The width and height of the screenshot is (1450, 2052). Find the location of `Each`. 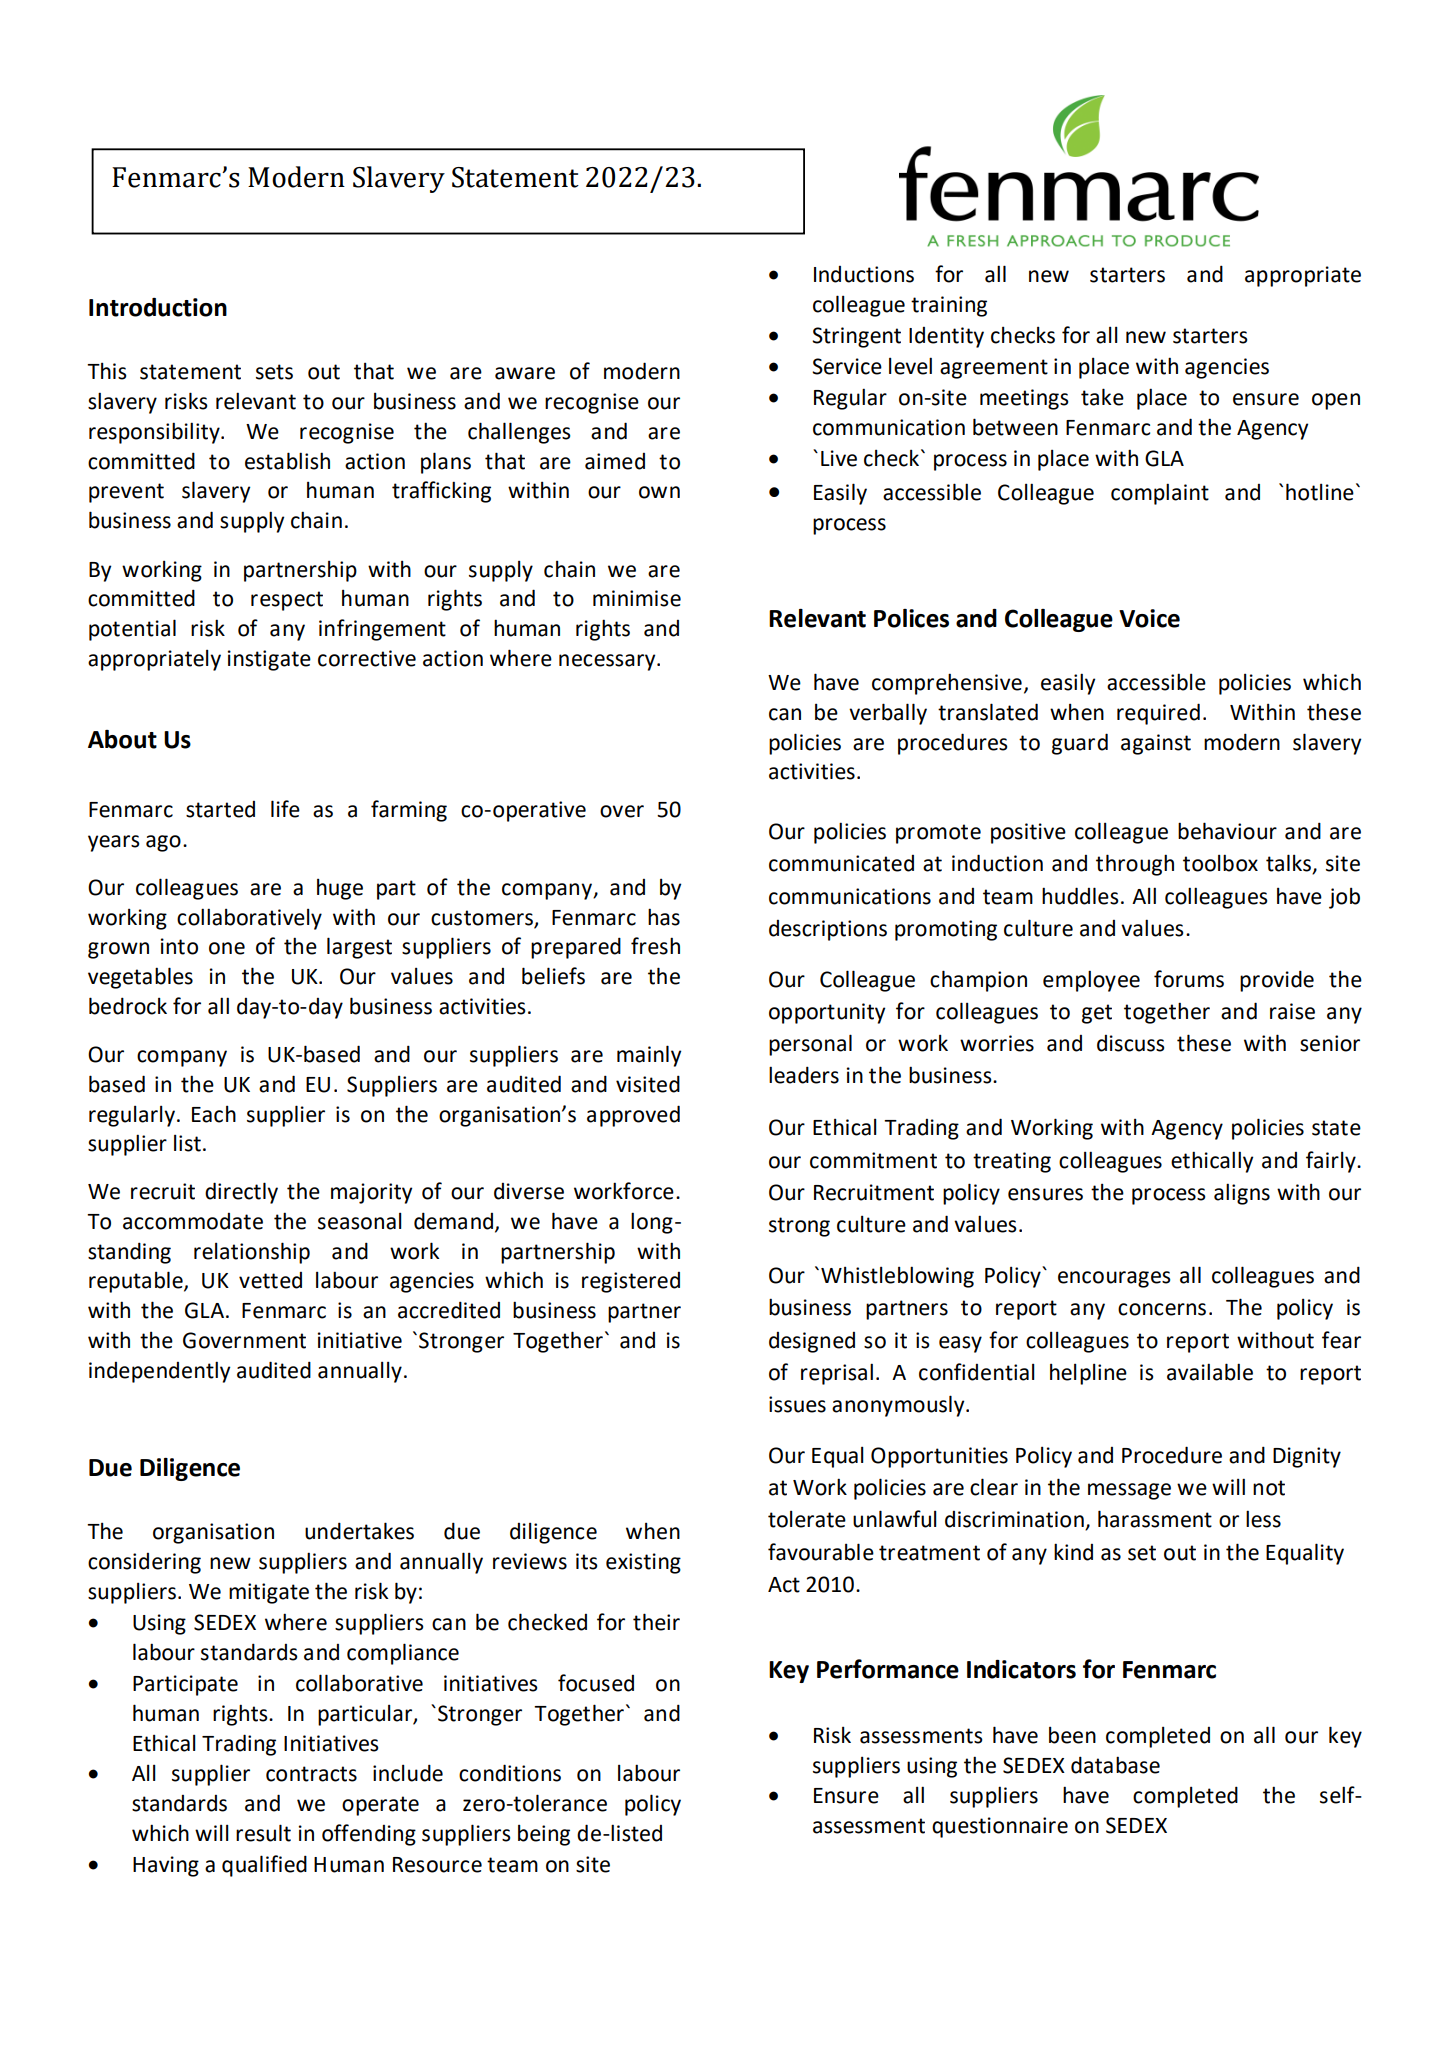

Each is located at coordinates (214, 1114).
